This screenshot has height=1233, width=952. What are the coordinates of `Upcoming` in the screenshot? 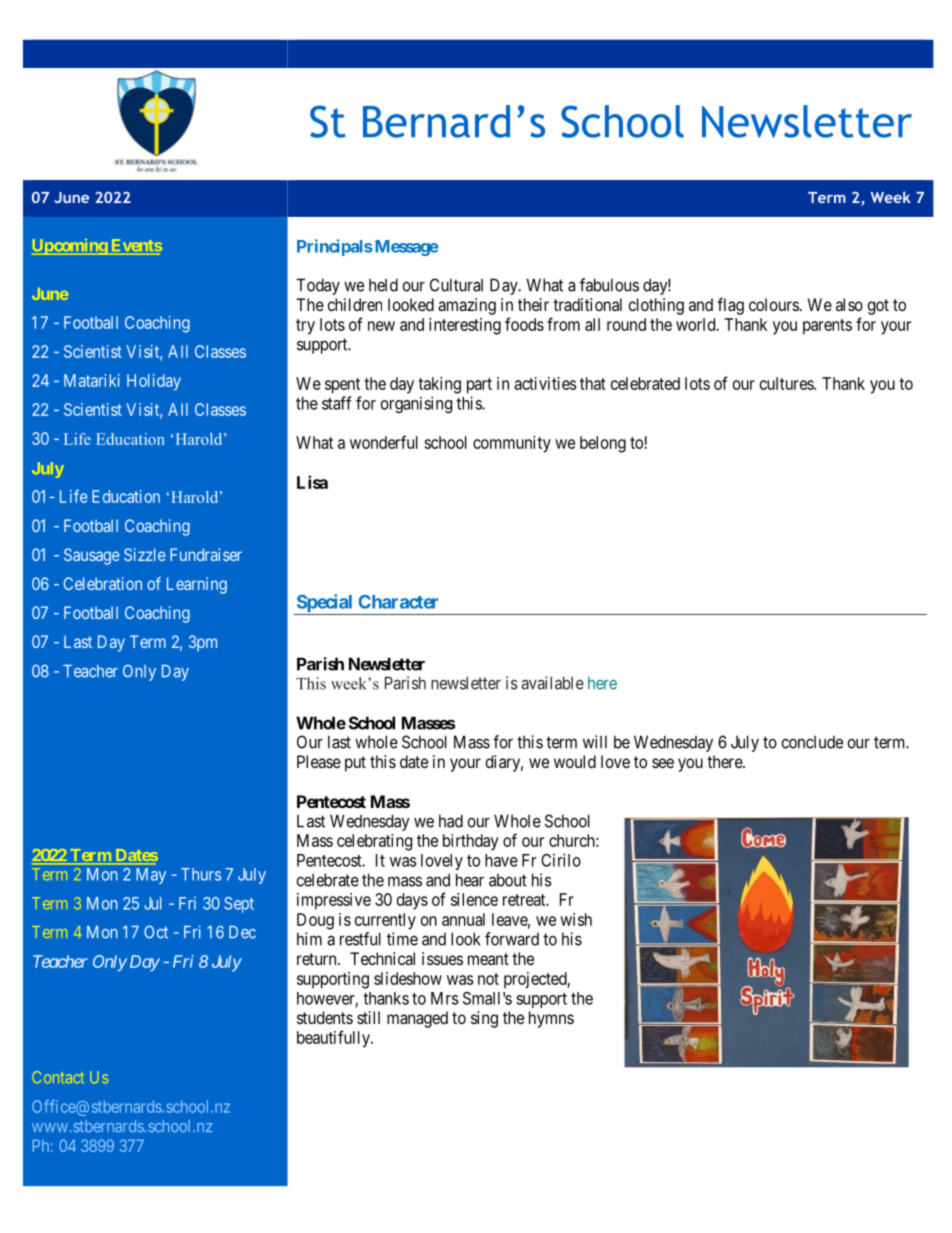 It's located at (70, 247).
